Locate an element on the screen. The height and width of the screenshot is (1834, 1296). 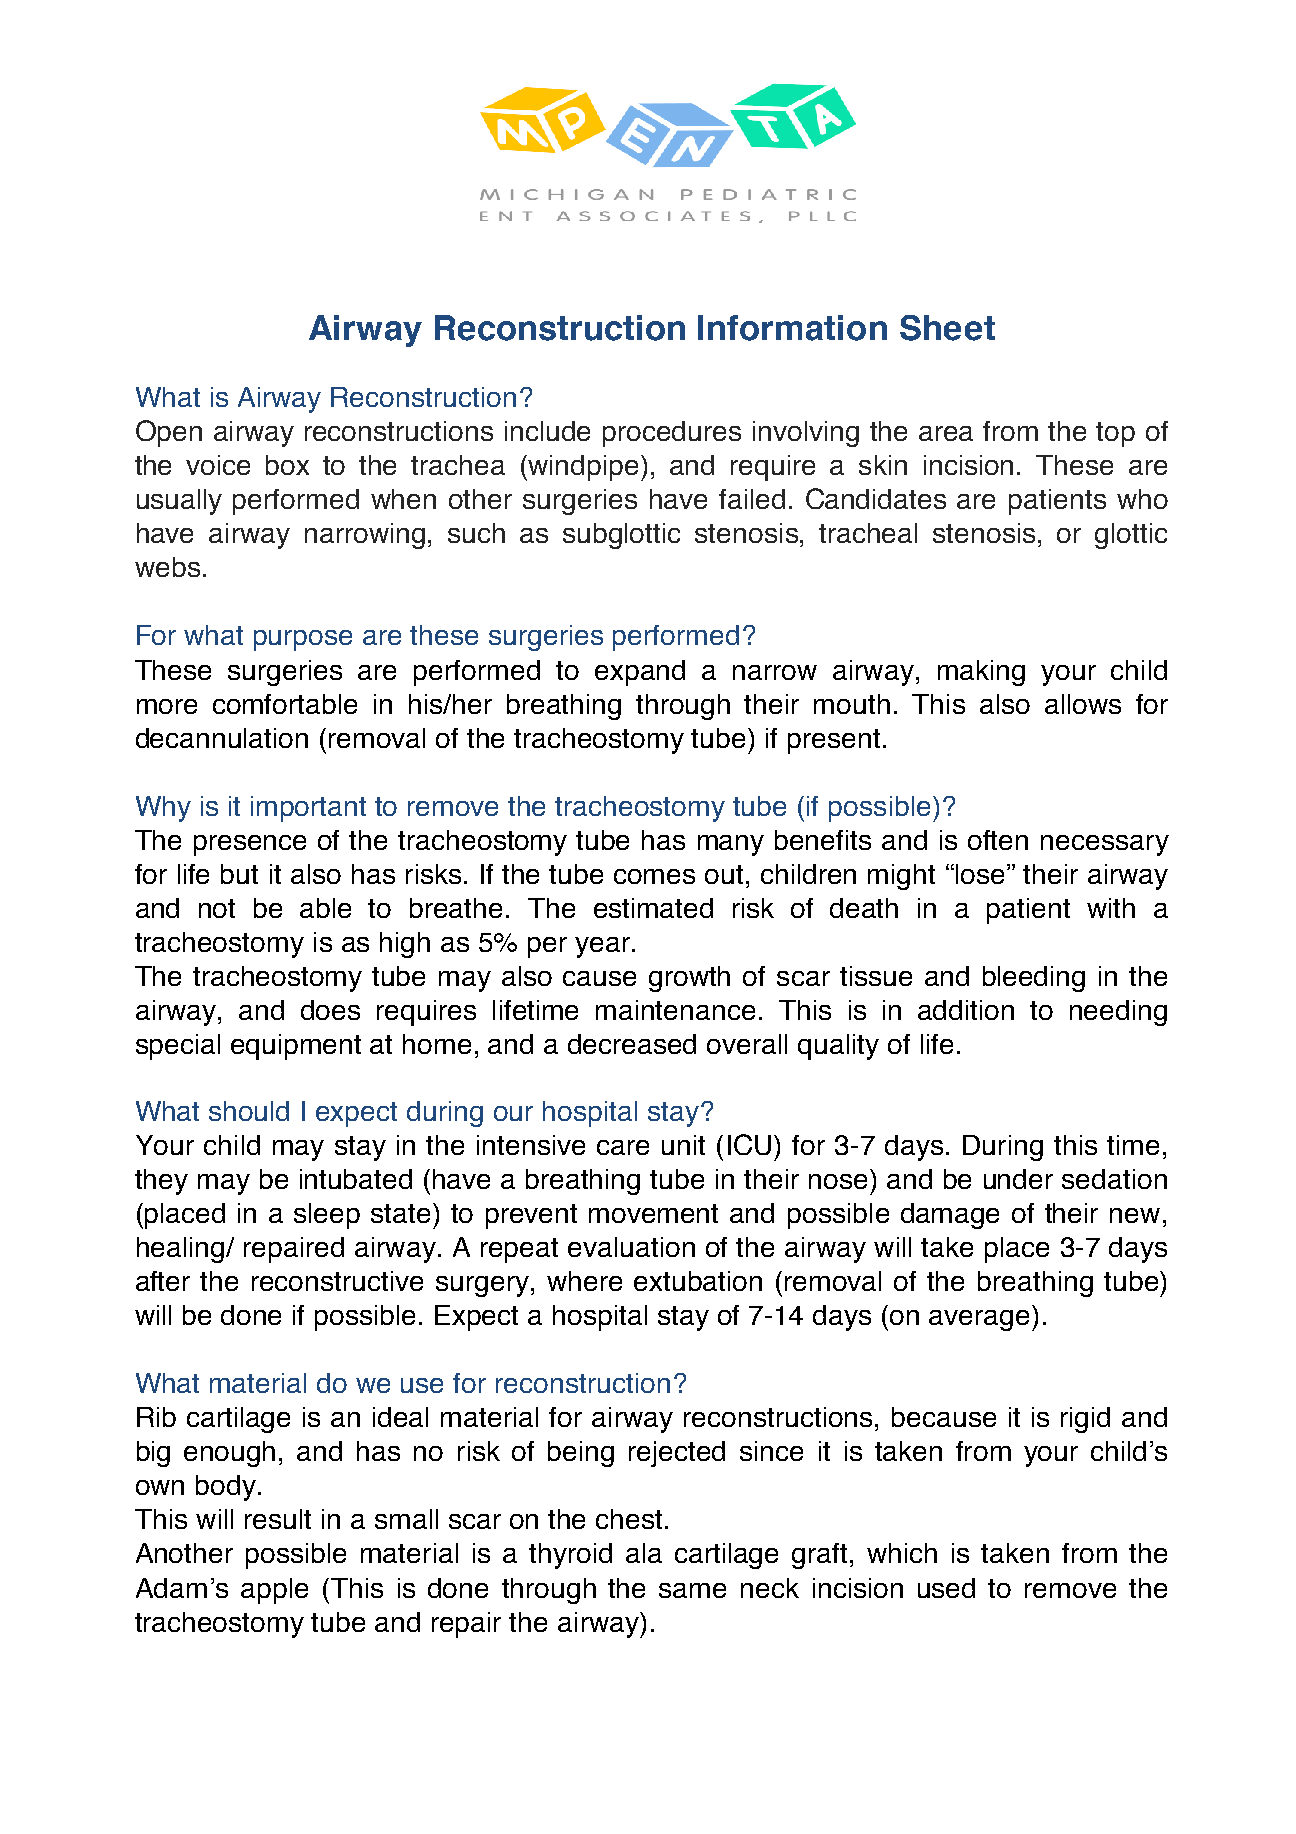
does is located at coordinates (330, 1010).
